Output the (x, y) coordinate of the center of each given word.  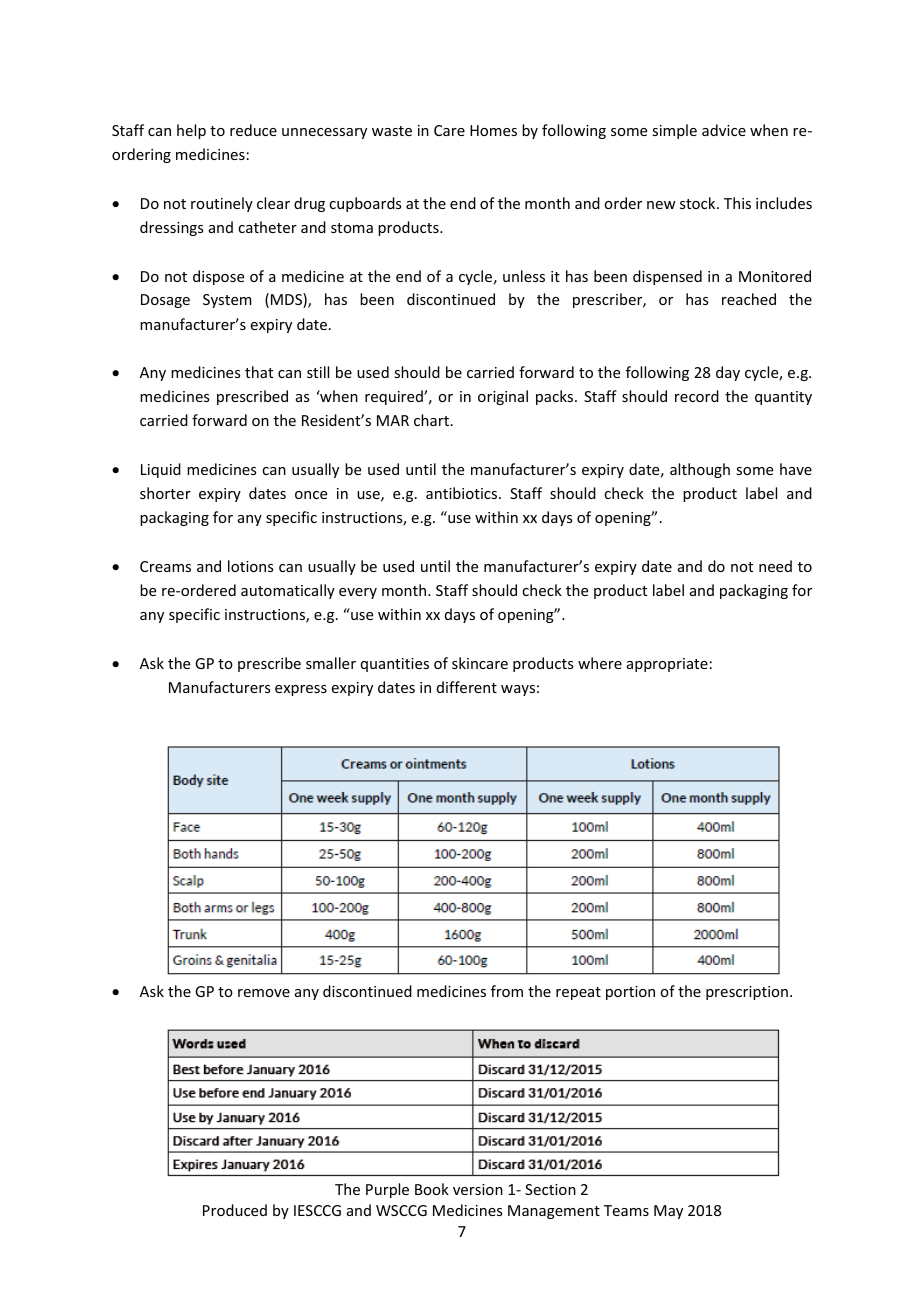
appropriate (667, 665)
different (467, 687)
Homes (493, 130)
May (668, 1212)
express (301, 690)
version (478, 1189)
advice (724, 130)
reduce (253, 130)
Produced (235, 1210)
